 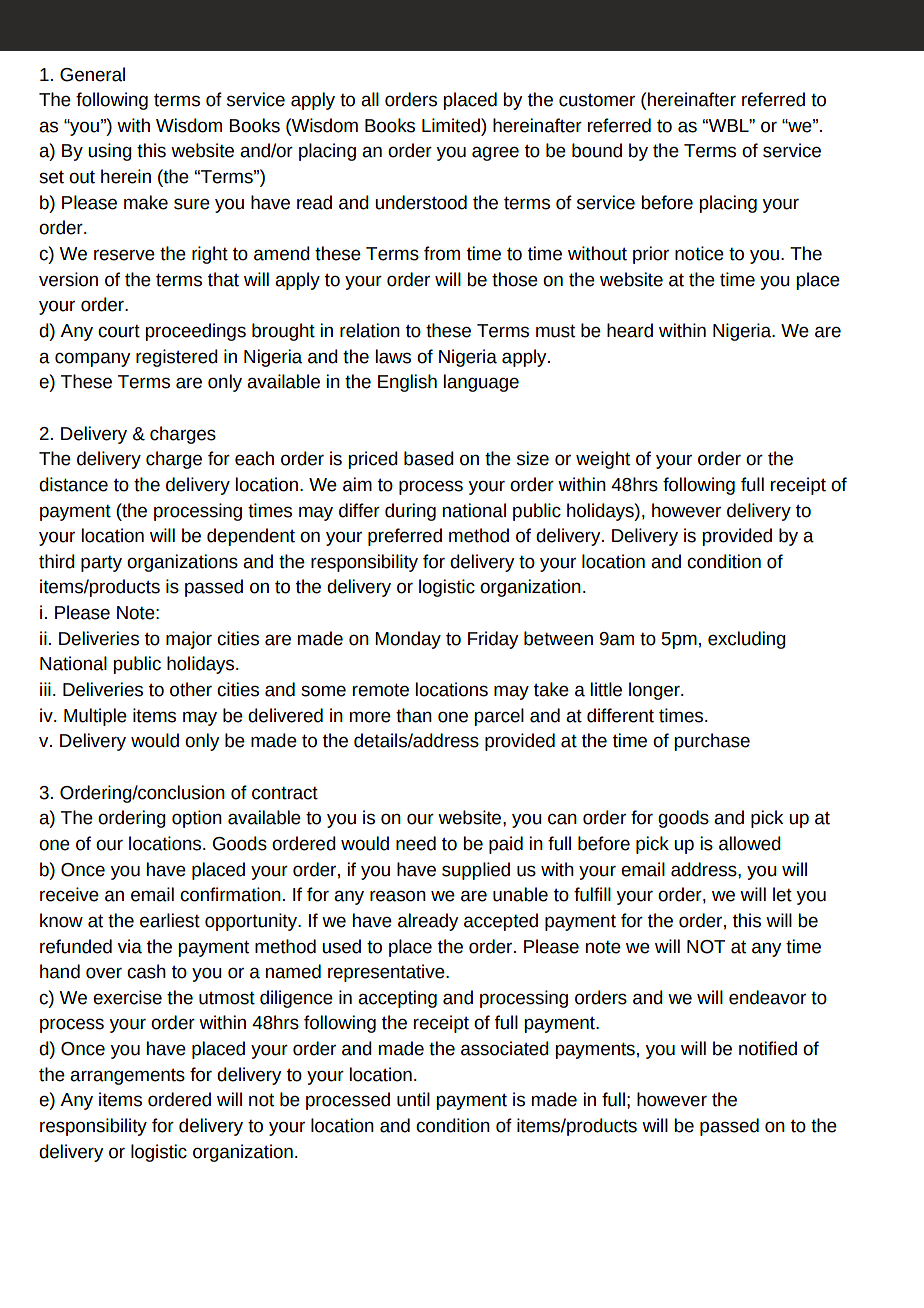 I want to click on party, so click(x=101, y=564).
